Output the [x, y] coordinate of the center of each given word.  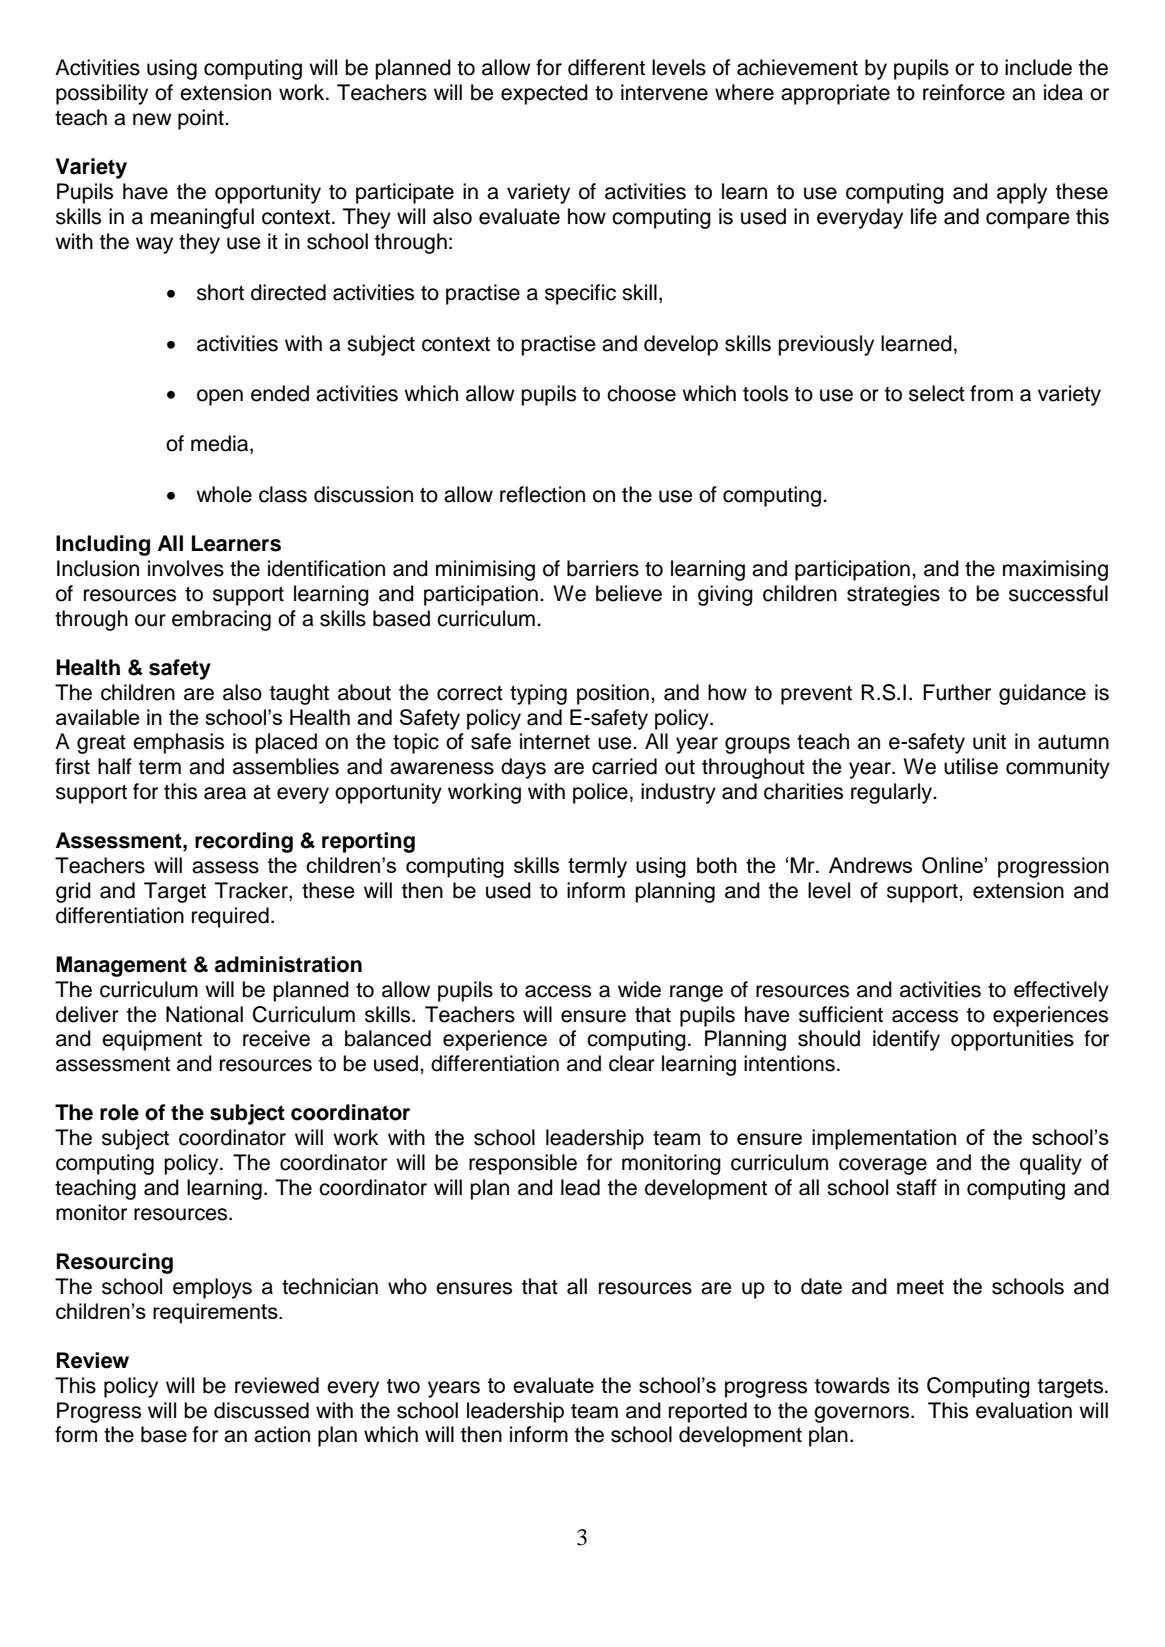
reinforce [964, 92]
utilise [971, 766]
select [937, 393]
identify [906, 1040]
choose [641, 393]
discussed [261, 1410]
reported [708, 1412]
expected [544, 94]
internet [555, 741]
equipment [152, 1040]
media [221, 444]
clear [632, 1063]
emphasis [178, 743]
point [202, 119]
